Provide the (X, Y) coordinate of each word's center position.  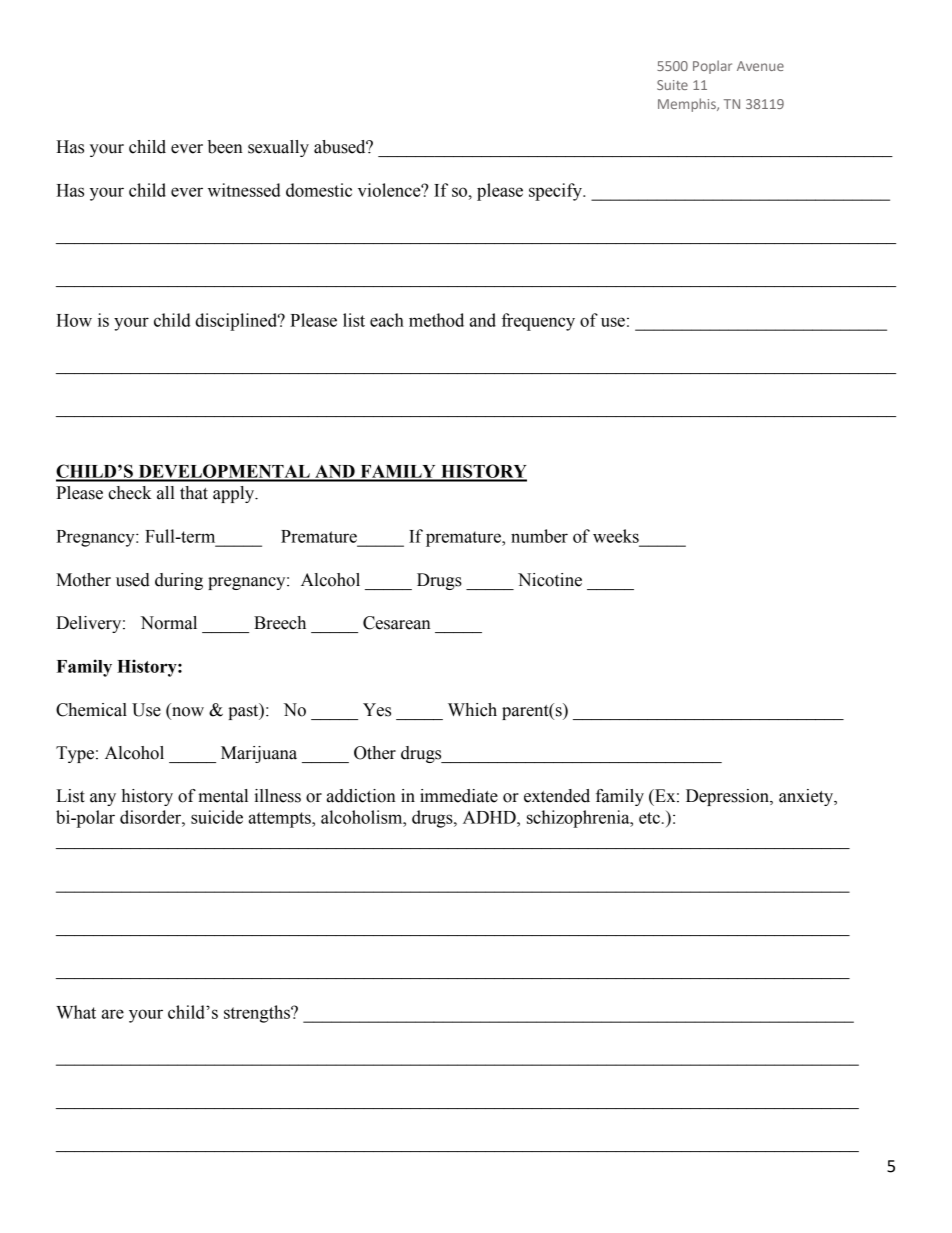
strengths (258, 1014)
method (436, 320)
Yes (377, 710)
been (225, 147)
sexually (278, 148)
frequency (538, 322)
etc (649, 818)
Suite (672, 85)
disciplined (237, 322)
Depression (728, 797)
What (76, 1012)
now (188, 712)
